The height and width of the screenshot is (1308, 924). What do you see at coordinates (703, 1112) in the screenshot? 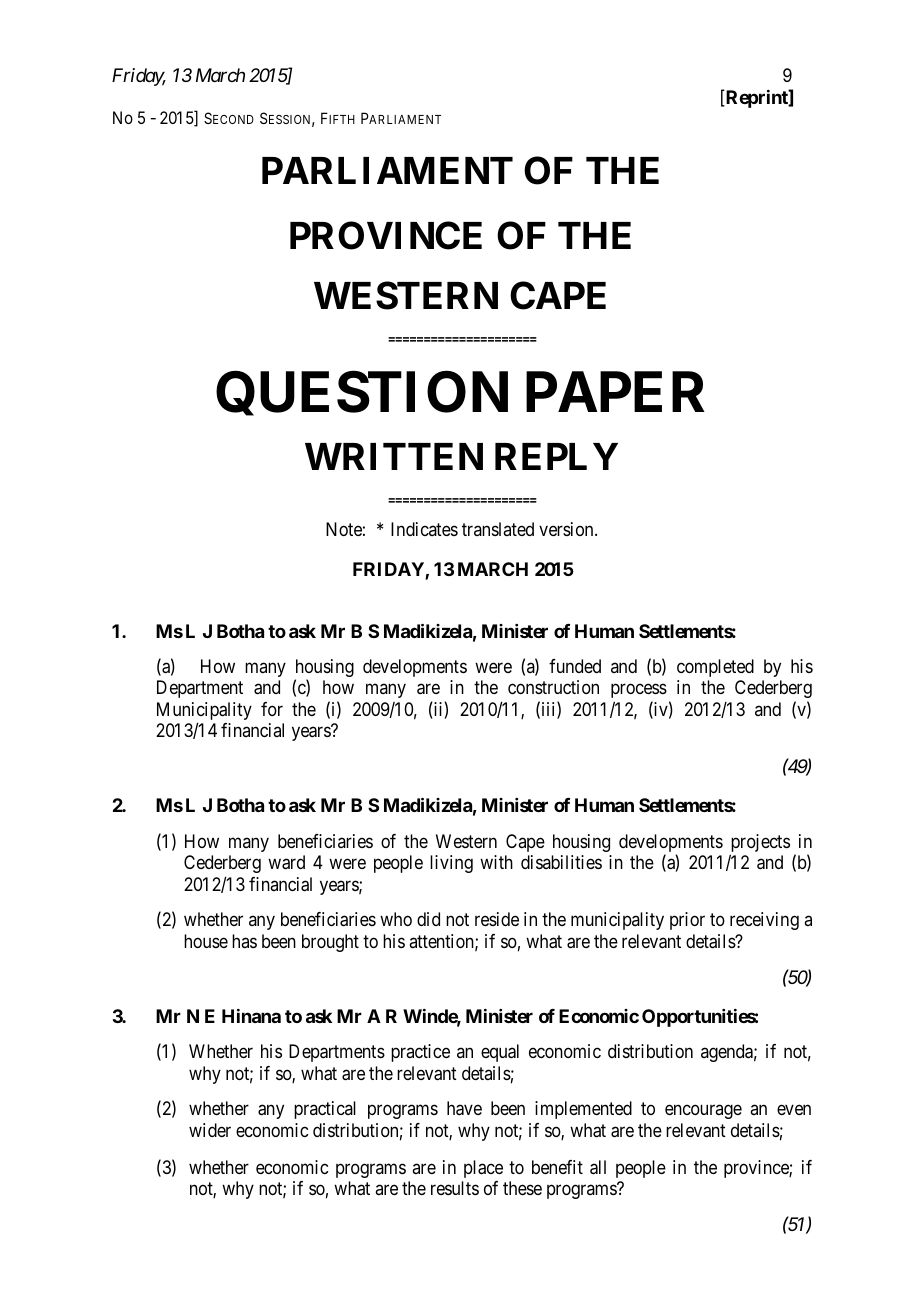
I see `encourage` at bounding box center [703, 1112].
